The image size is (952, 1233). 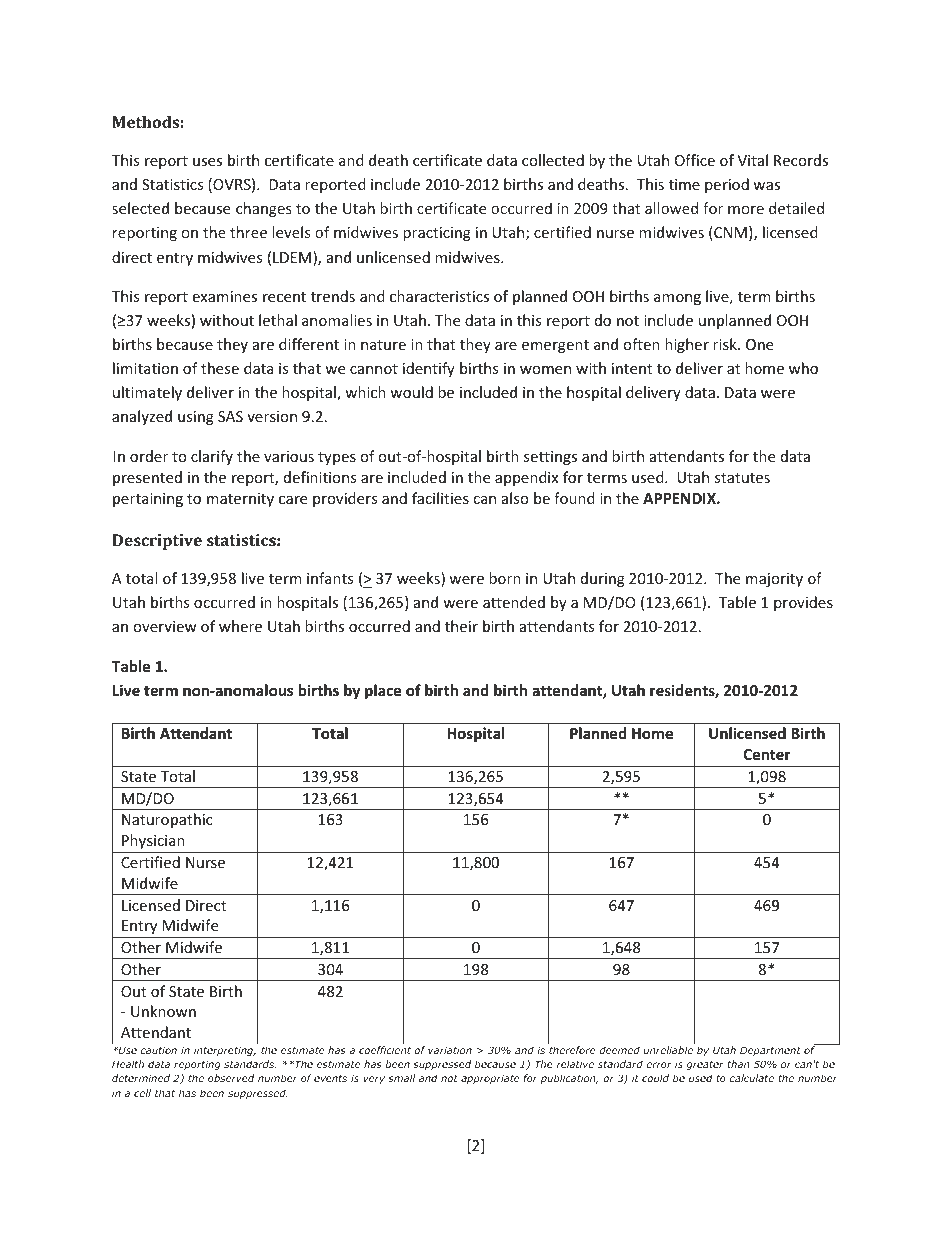 What do you see at coordinates (207, 162) in the page?
I see `uses` at bounding box center [207, 162].
